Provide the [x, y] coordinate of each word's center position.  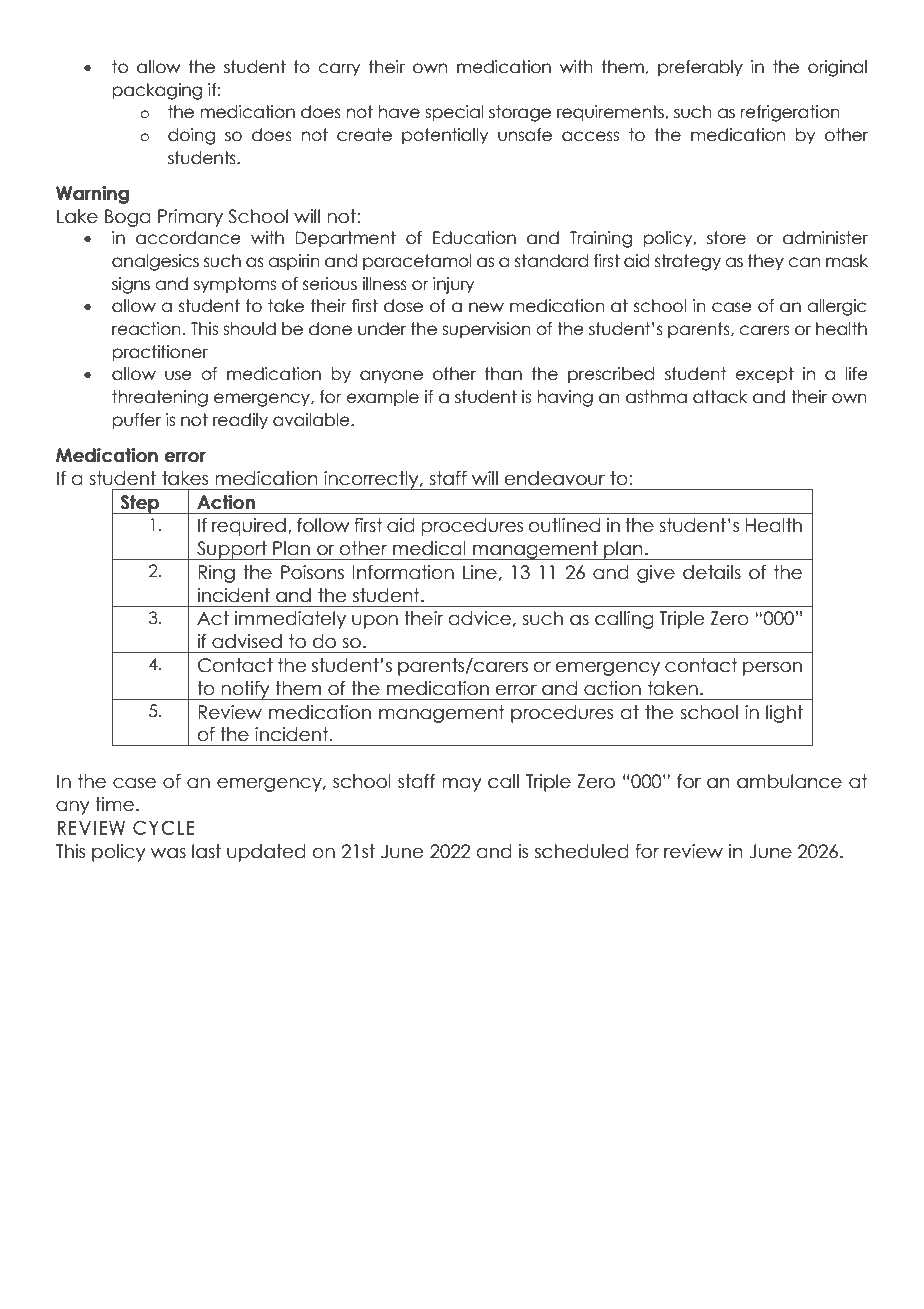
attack [720, 397]
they [766, 262]
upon [375, 621]
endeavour [555, 478]
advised [247, 641]
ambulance [789, 781]
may [462, 785]
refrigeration [790, 113]
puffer [137, 421]
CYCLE [163, 827]
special [454, 113]
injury [453, 285]
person [772, 669]
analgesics [155, 262]
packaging [157, 91]
